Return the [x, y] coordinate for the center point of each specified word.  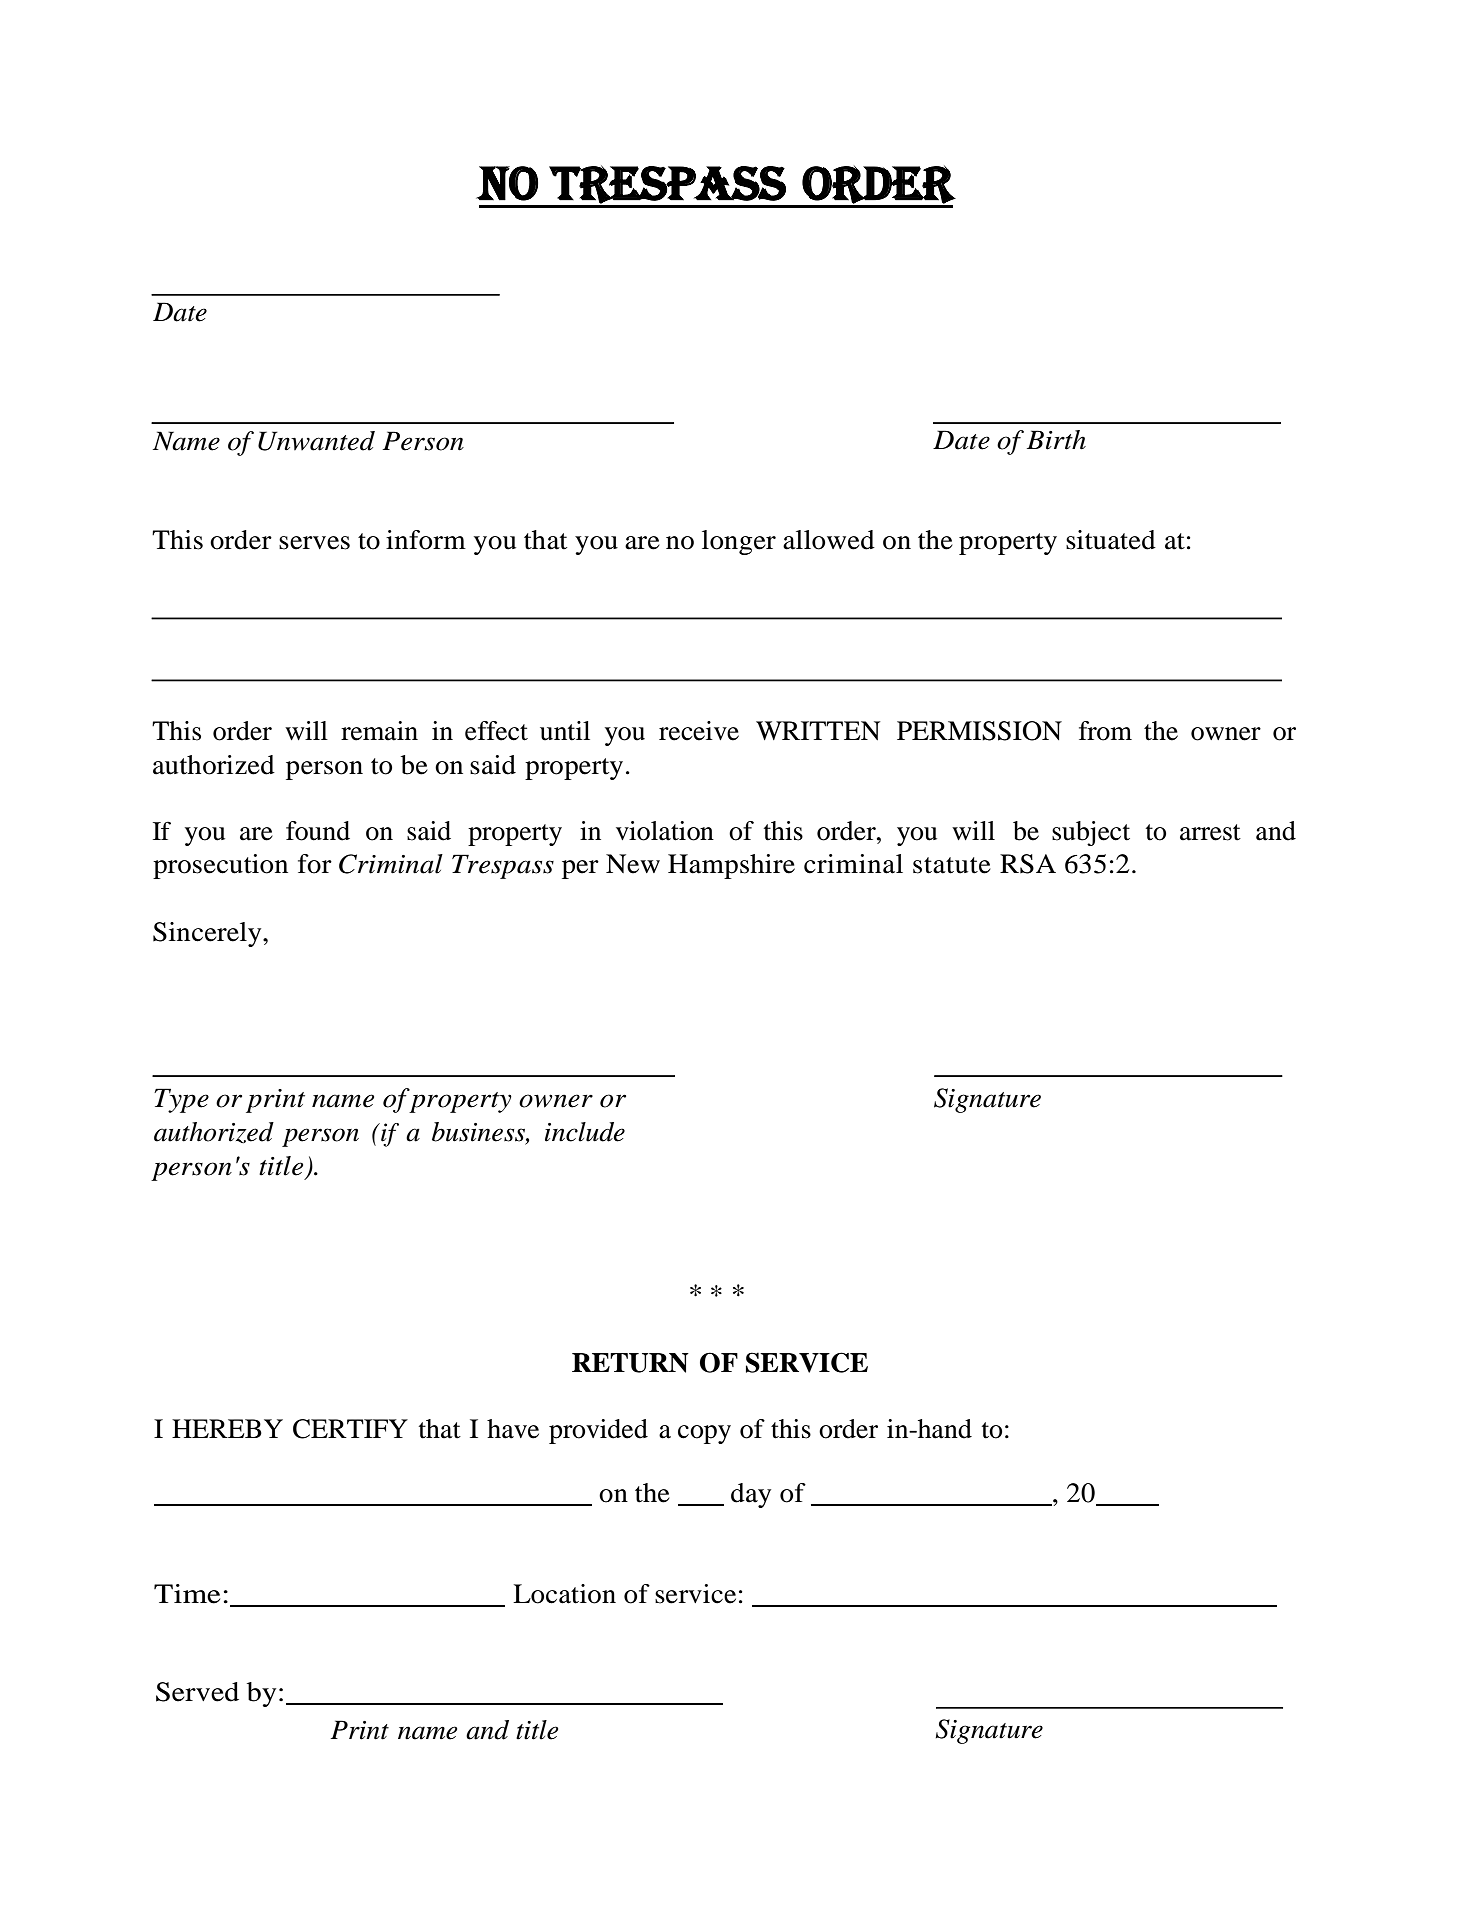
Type [181, 1100]
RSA [1028, 864]
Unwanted [316, 441]
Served [197, 1692]
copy [704, 1434]
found [318, 831]
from [1105, 731]
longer [739, 542]
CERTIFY [350, 1429]
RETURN [630, 1363]
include [585, 1132]
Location [564, 1594]
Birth [1056, 440]
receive [699, 731]
